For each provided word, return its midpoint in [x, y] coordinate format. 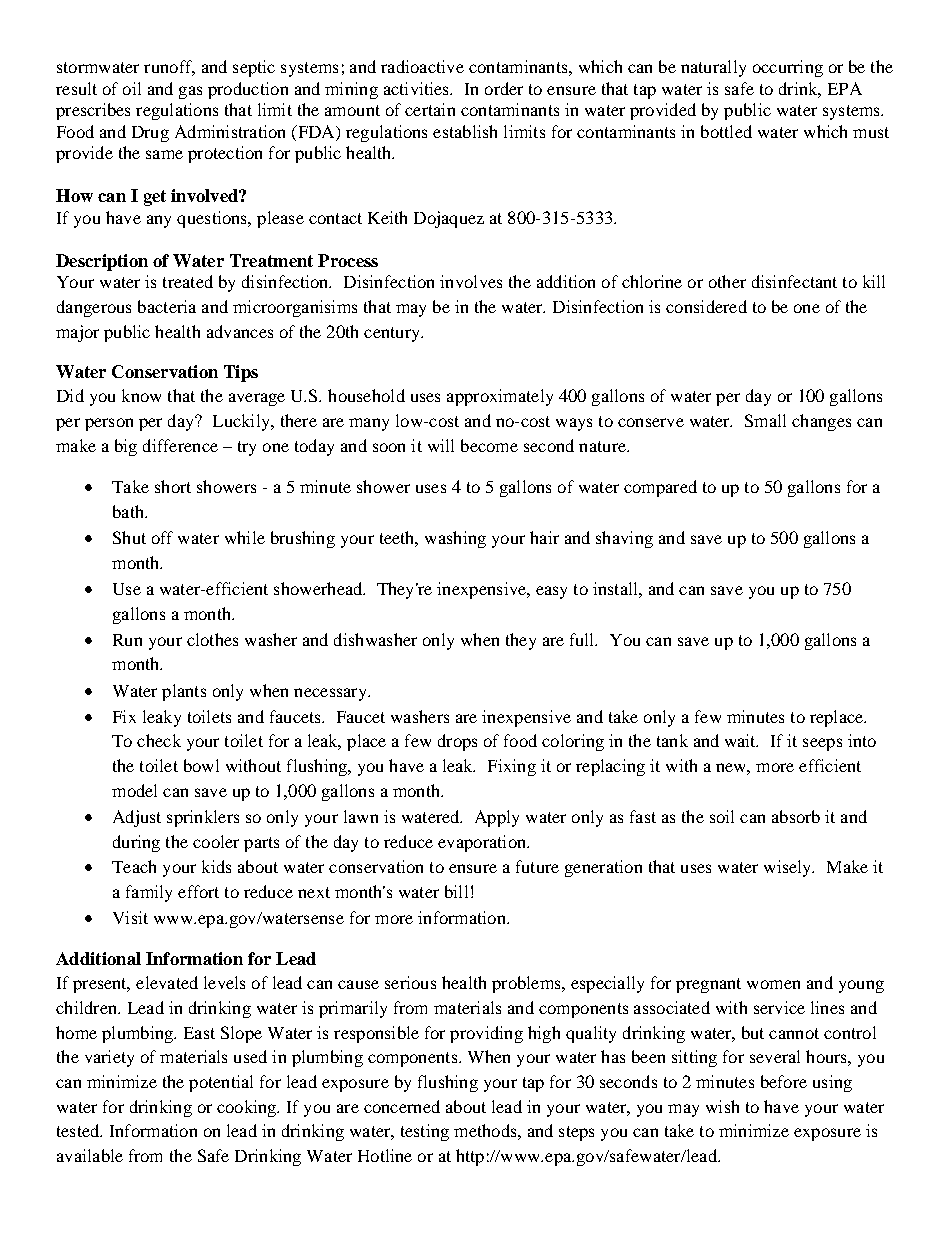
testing [425, 1132]
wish [722, 1106]
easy [551, 592]
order [504, 88]
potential [221, 1083]
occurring [788, 68]
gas [190, 92]
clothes [212, 639]
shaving [624, 539]
